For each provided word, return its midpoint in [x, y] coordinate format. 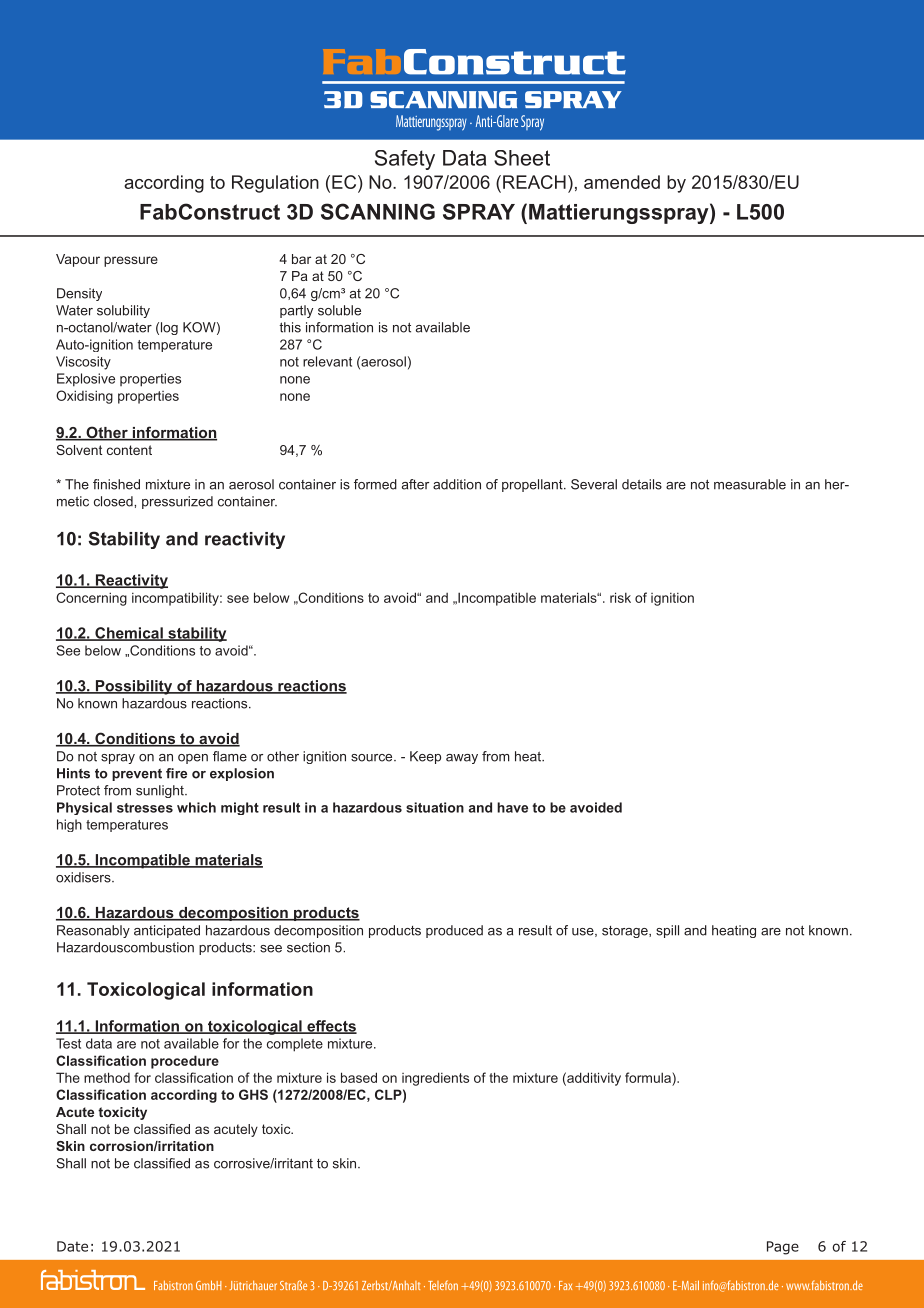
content [129, 450]
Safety [405, 160]
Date [72, 1246]
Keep [425, 757]
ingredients [435, 1079]
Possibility [134, 687]
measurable [750, 484]
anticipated [167, 931]
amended [622, 182]
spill [667, 931]
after [415, 484]
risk [620, 597]
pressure [131, 261]
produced [454, 931]
